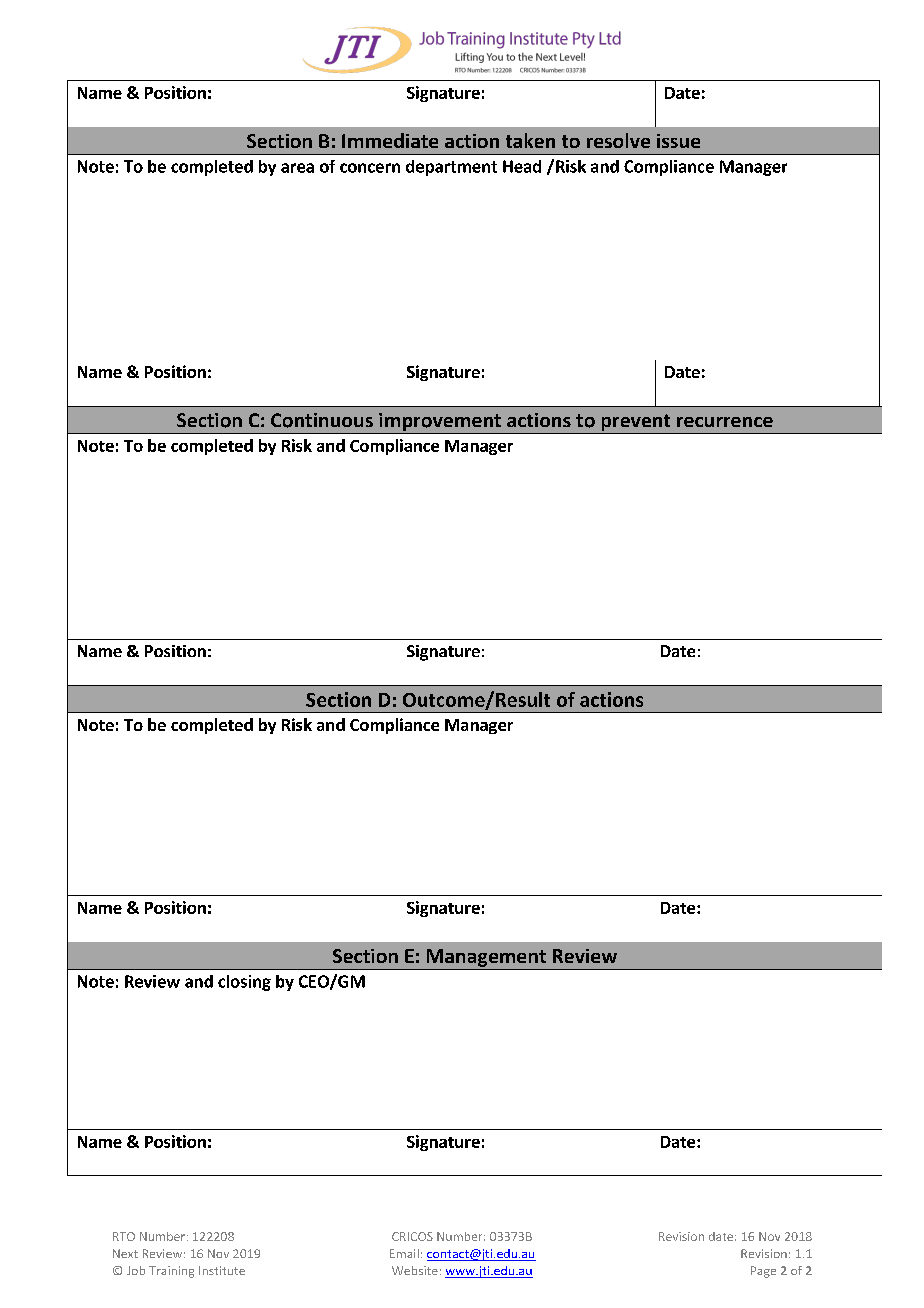 The width and height of the page is (924, 1308). What do you see at coordinates (763, 1272) in the page?
I see `Page` at bounding box center [763, 1272].
